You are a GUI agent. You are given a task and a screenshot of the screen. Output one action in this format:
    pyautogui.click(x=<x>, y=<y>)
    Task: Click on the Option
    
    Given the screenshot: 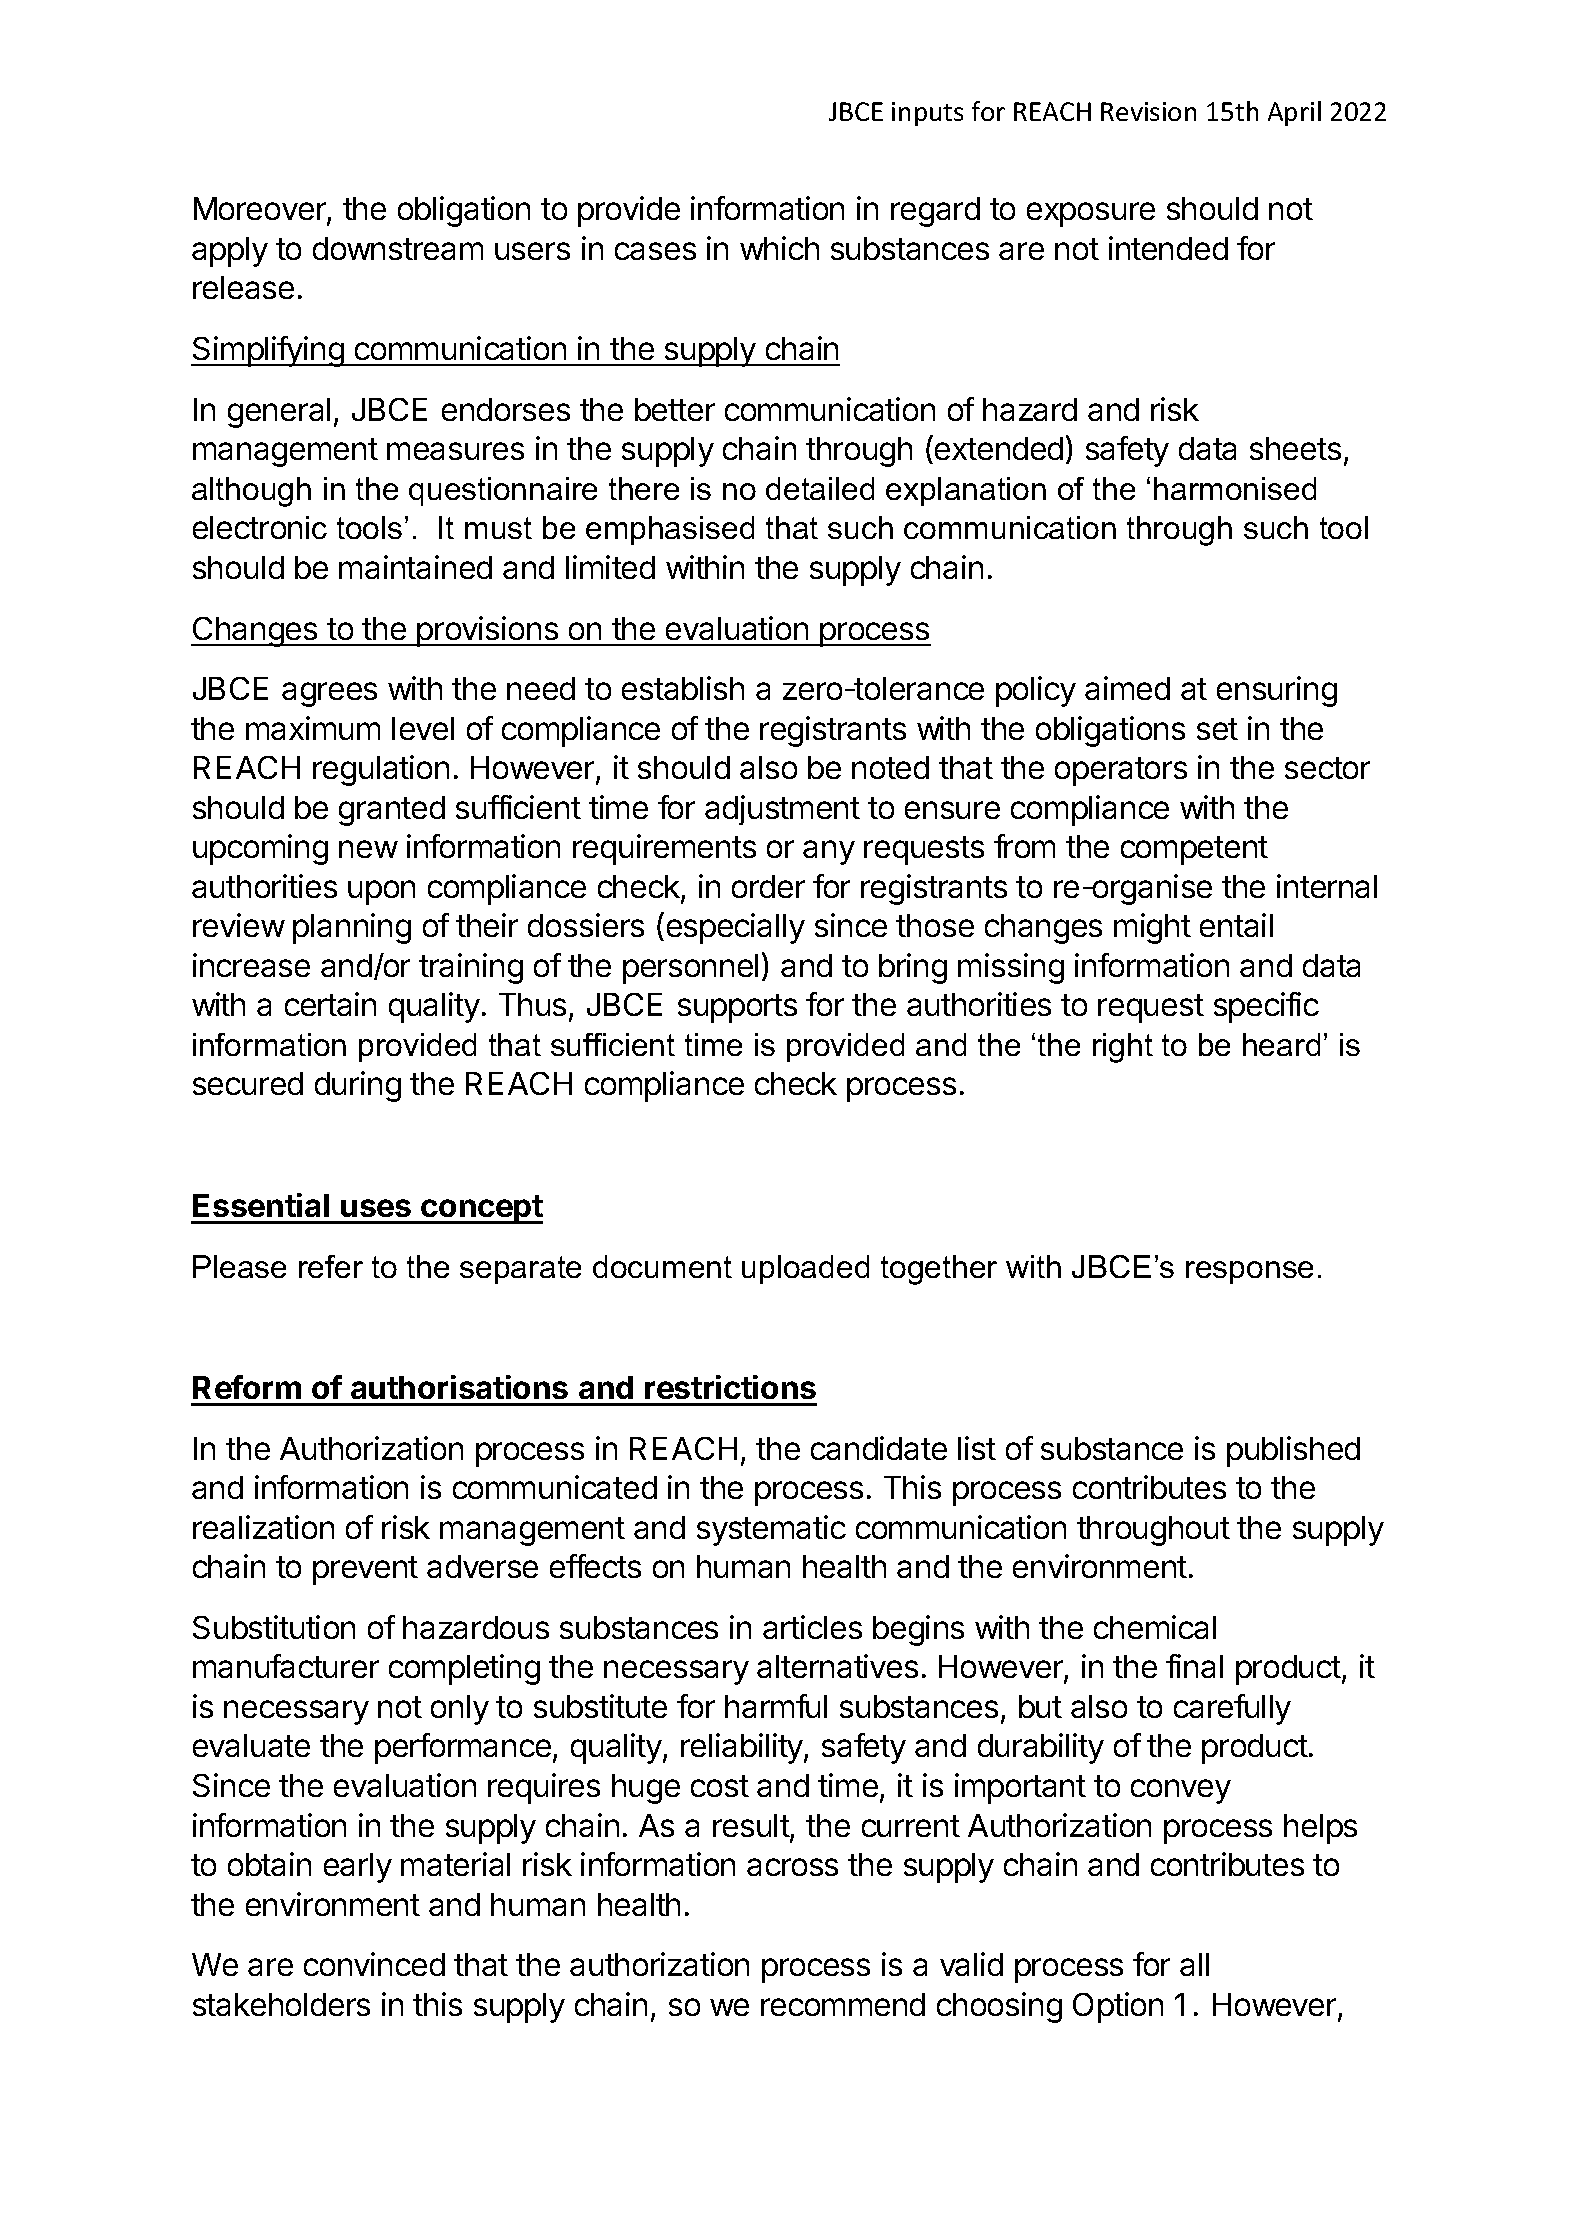 What is the action you would take?
    pyautogui.click(x=1118, y=2007)
